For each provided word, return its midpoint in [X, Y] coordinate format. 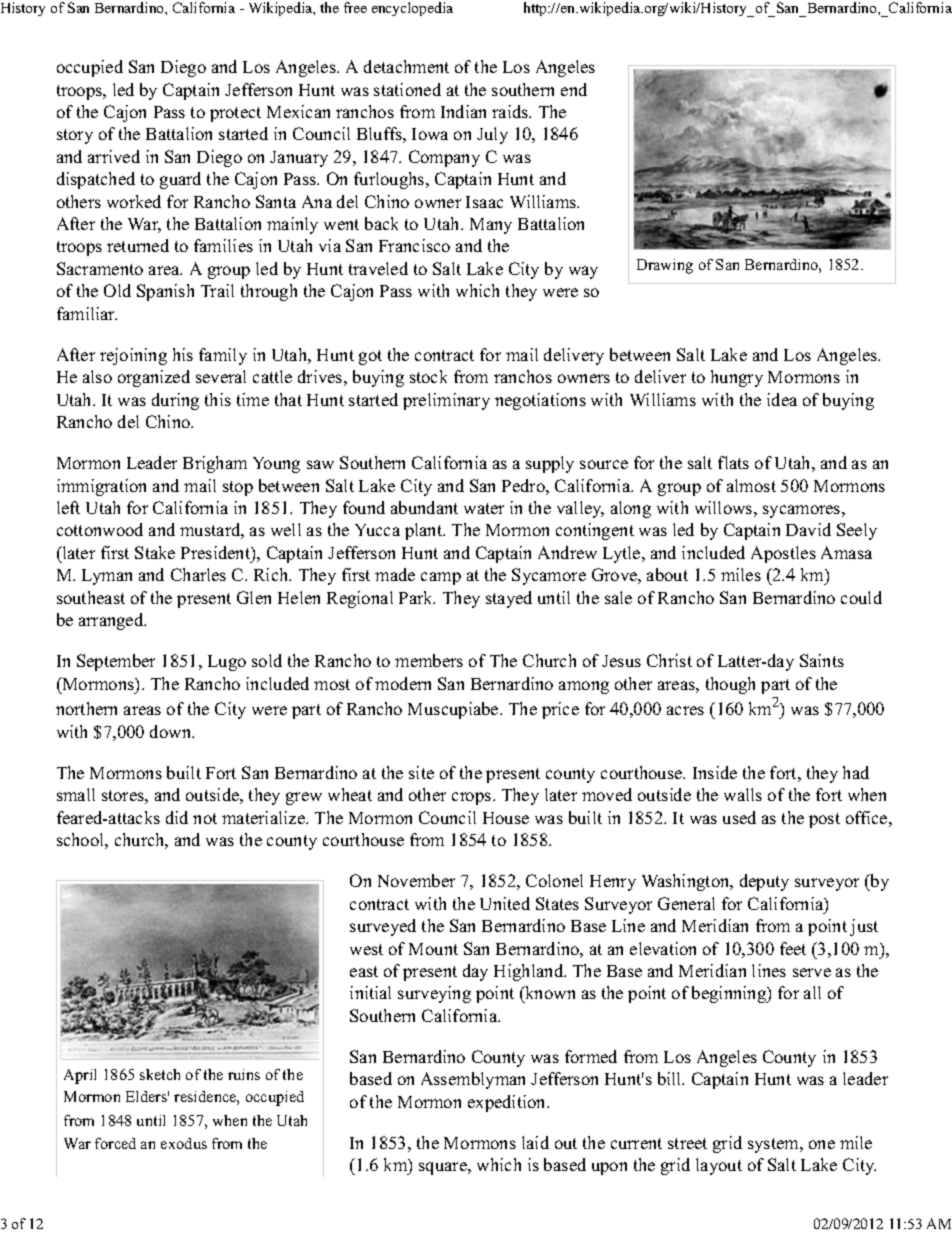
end [574, 89]
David [808, 529]
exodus [184, 1143]
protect [235, 114]
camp [441, 578]
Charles [198, 574]
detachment [406, 66]
